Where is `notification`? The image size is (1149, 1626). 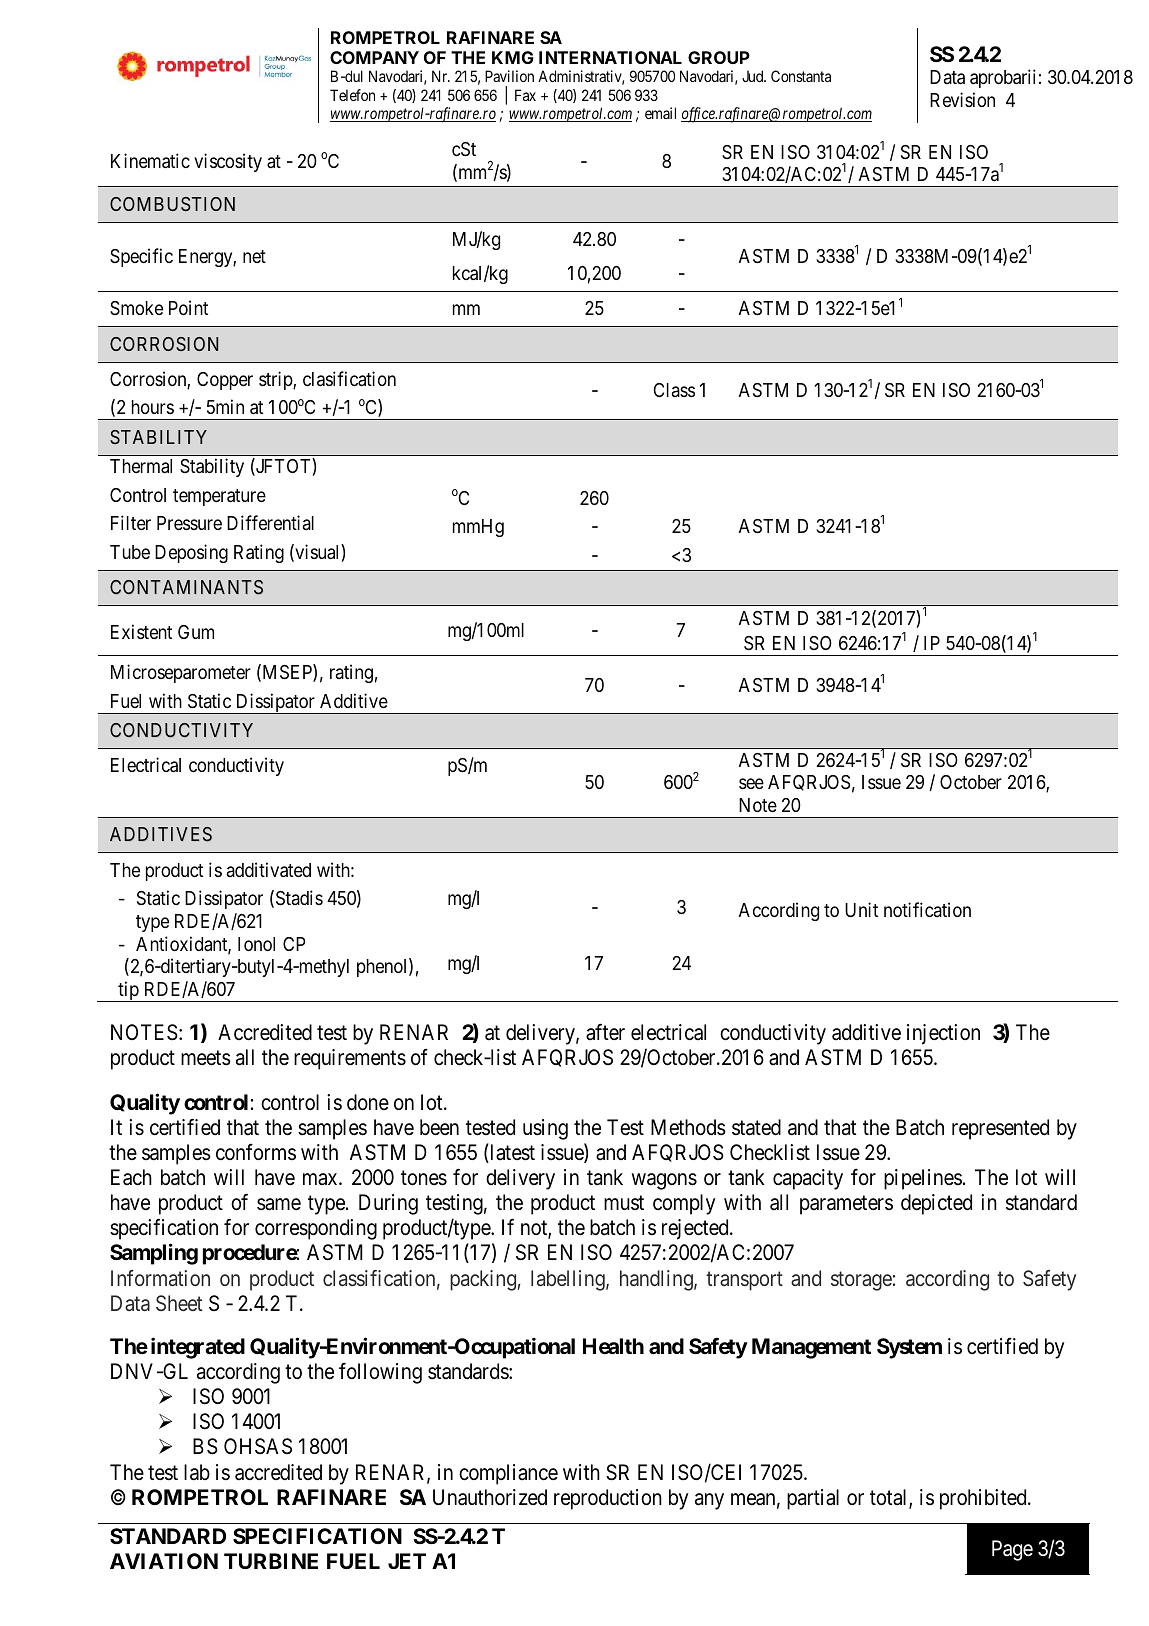 notification is located at coordinates (927, 909).
